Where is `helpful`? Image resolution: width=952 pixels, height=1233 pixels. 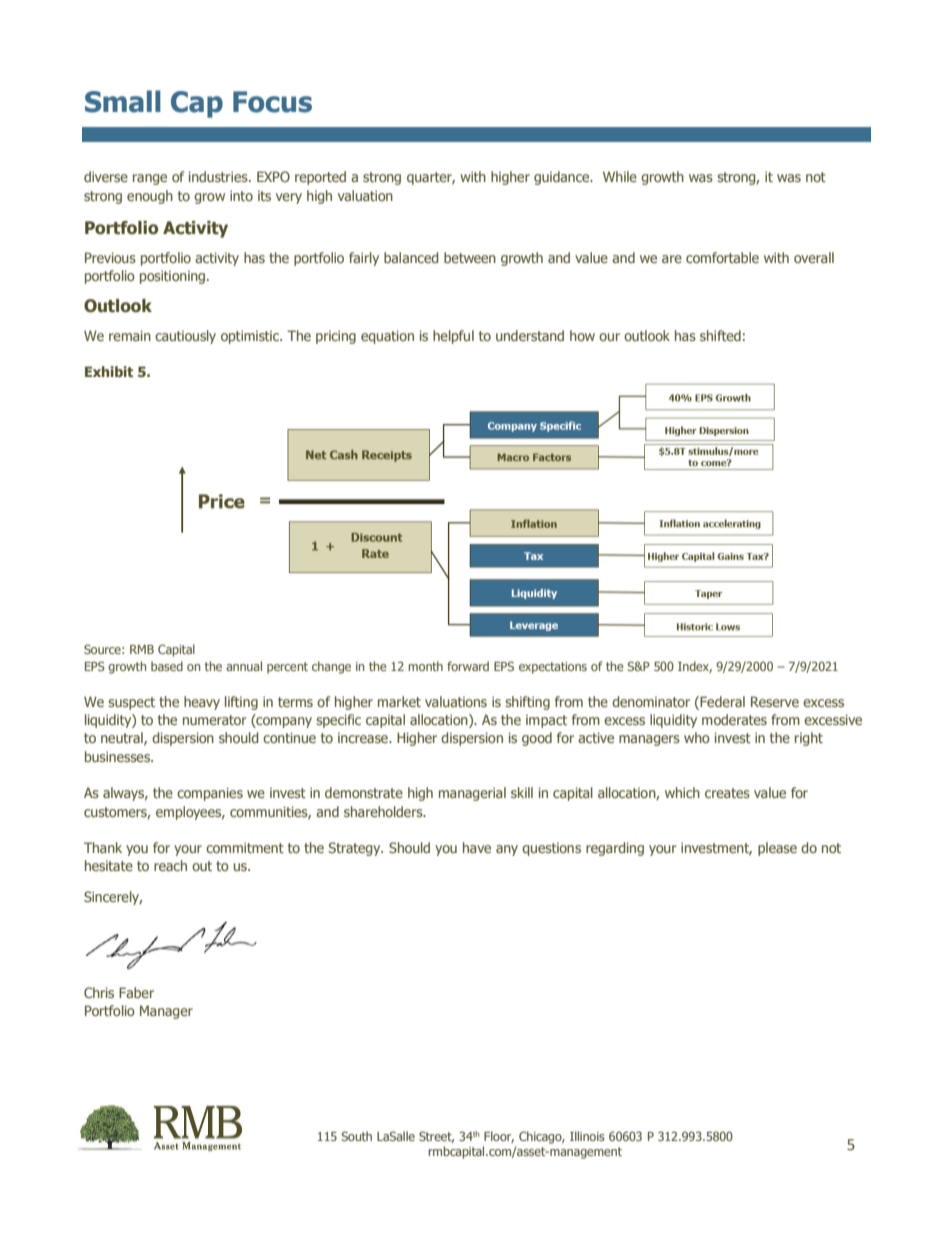
helpful is located at coordinates (453, 337).
